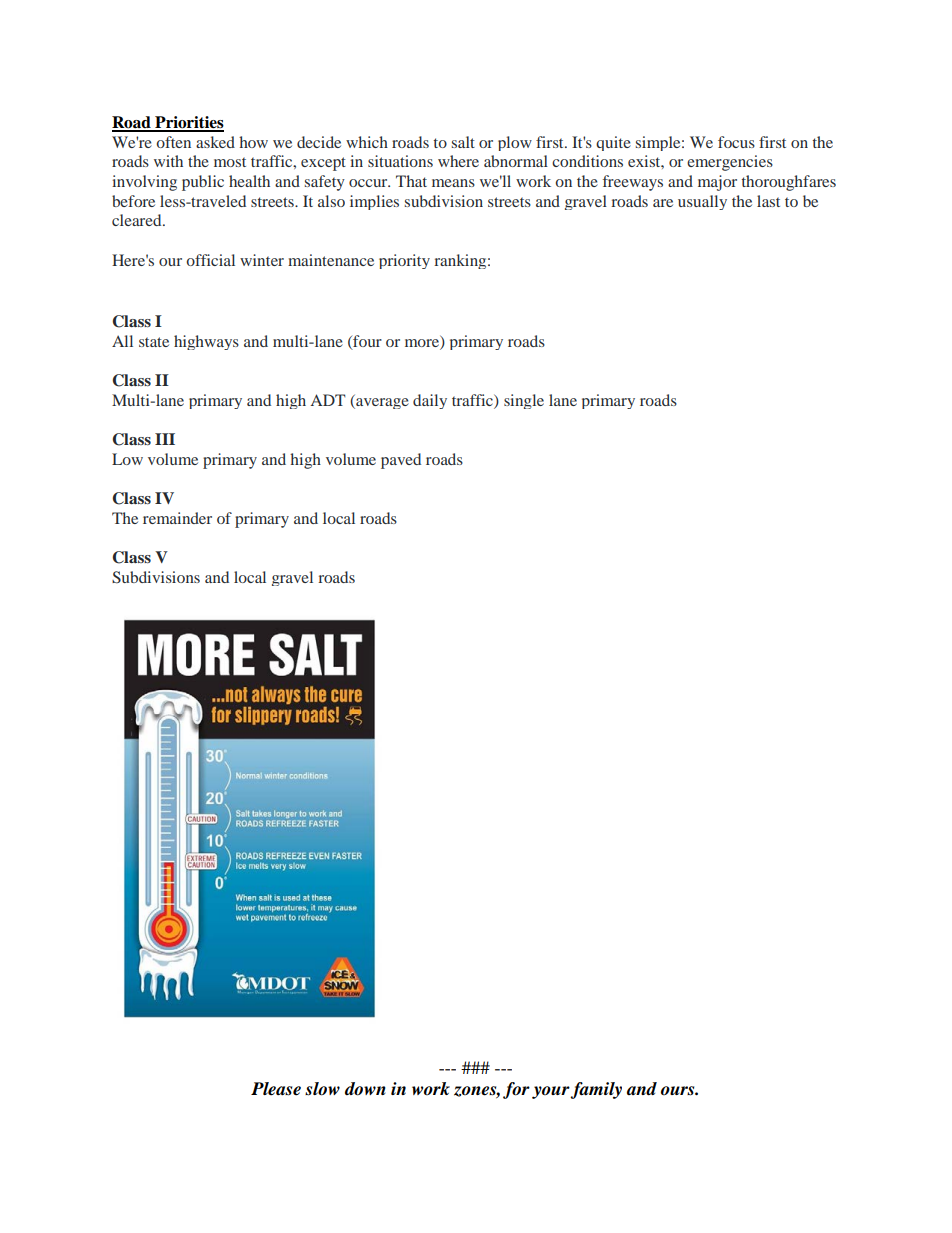 This screenshot has height=1233, width=952. Describe the element at coordinates (730, 163) in the screenshot. I see `emergencies` at that location.
